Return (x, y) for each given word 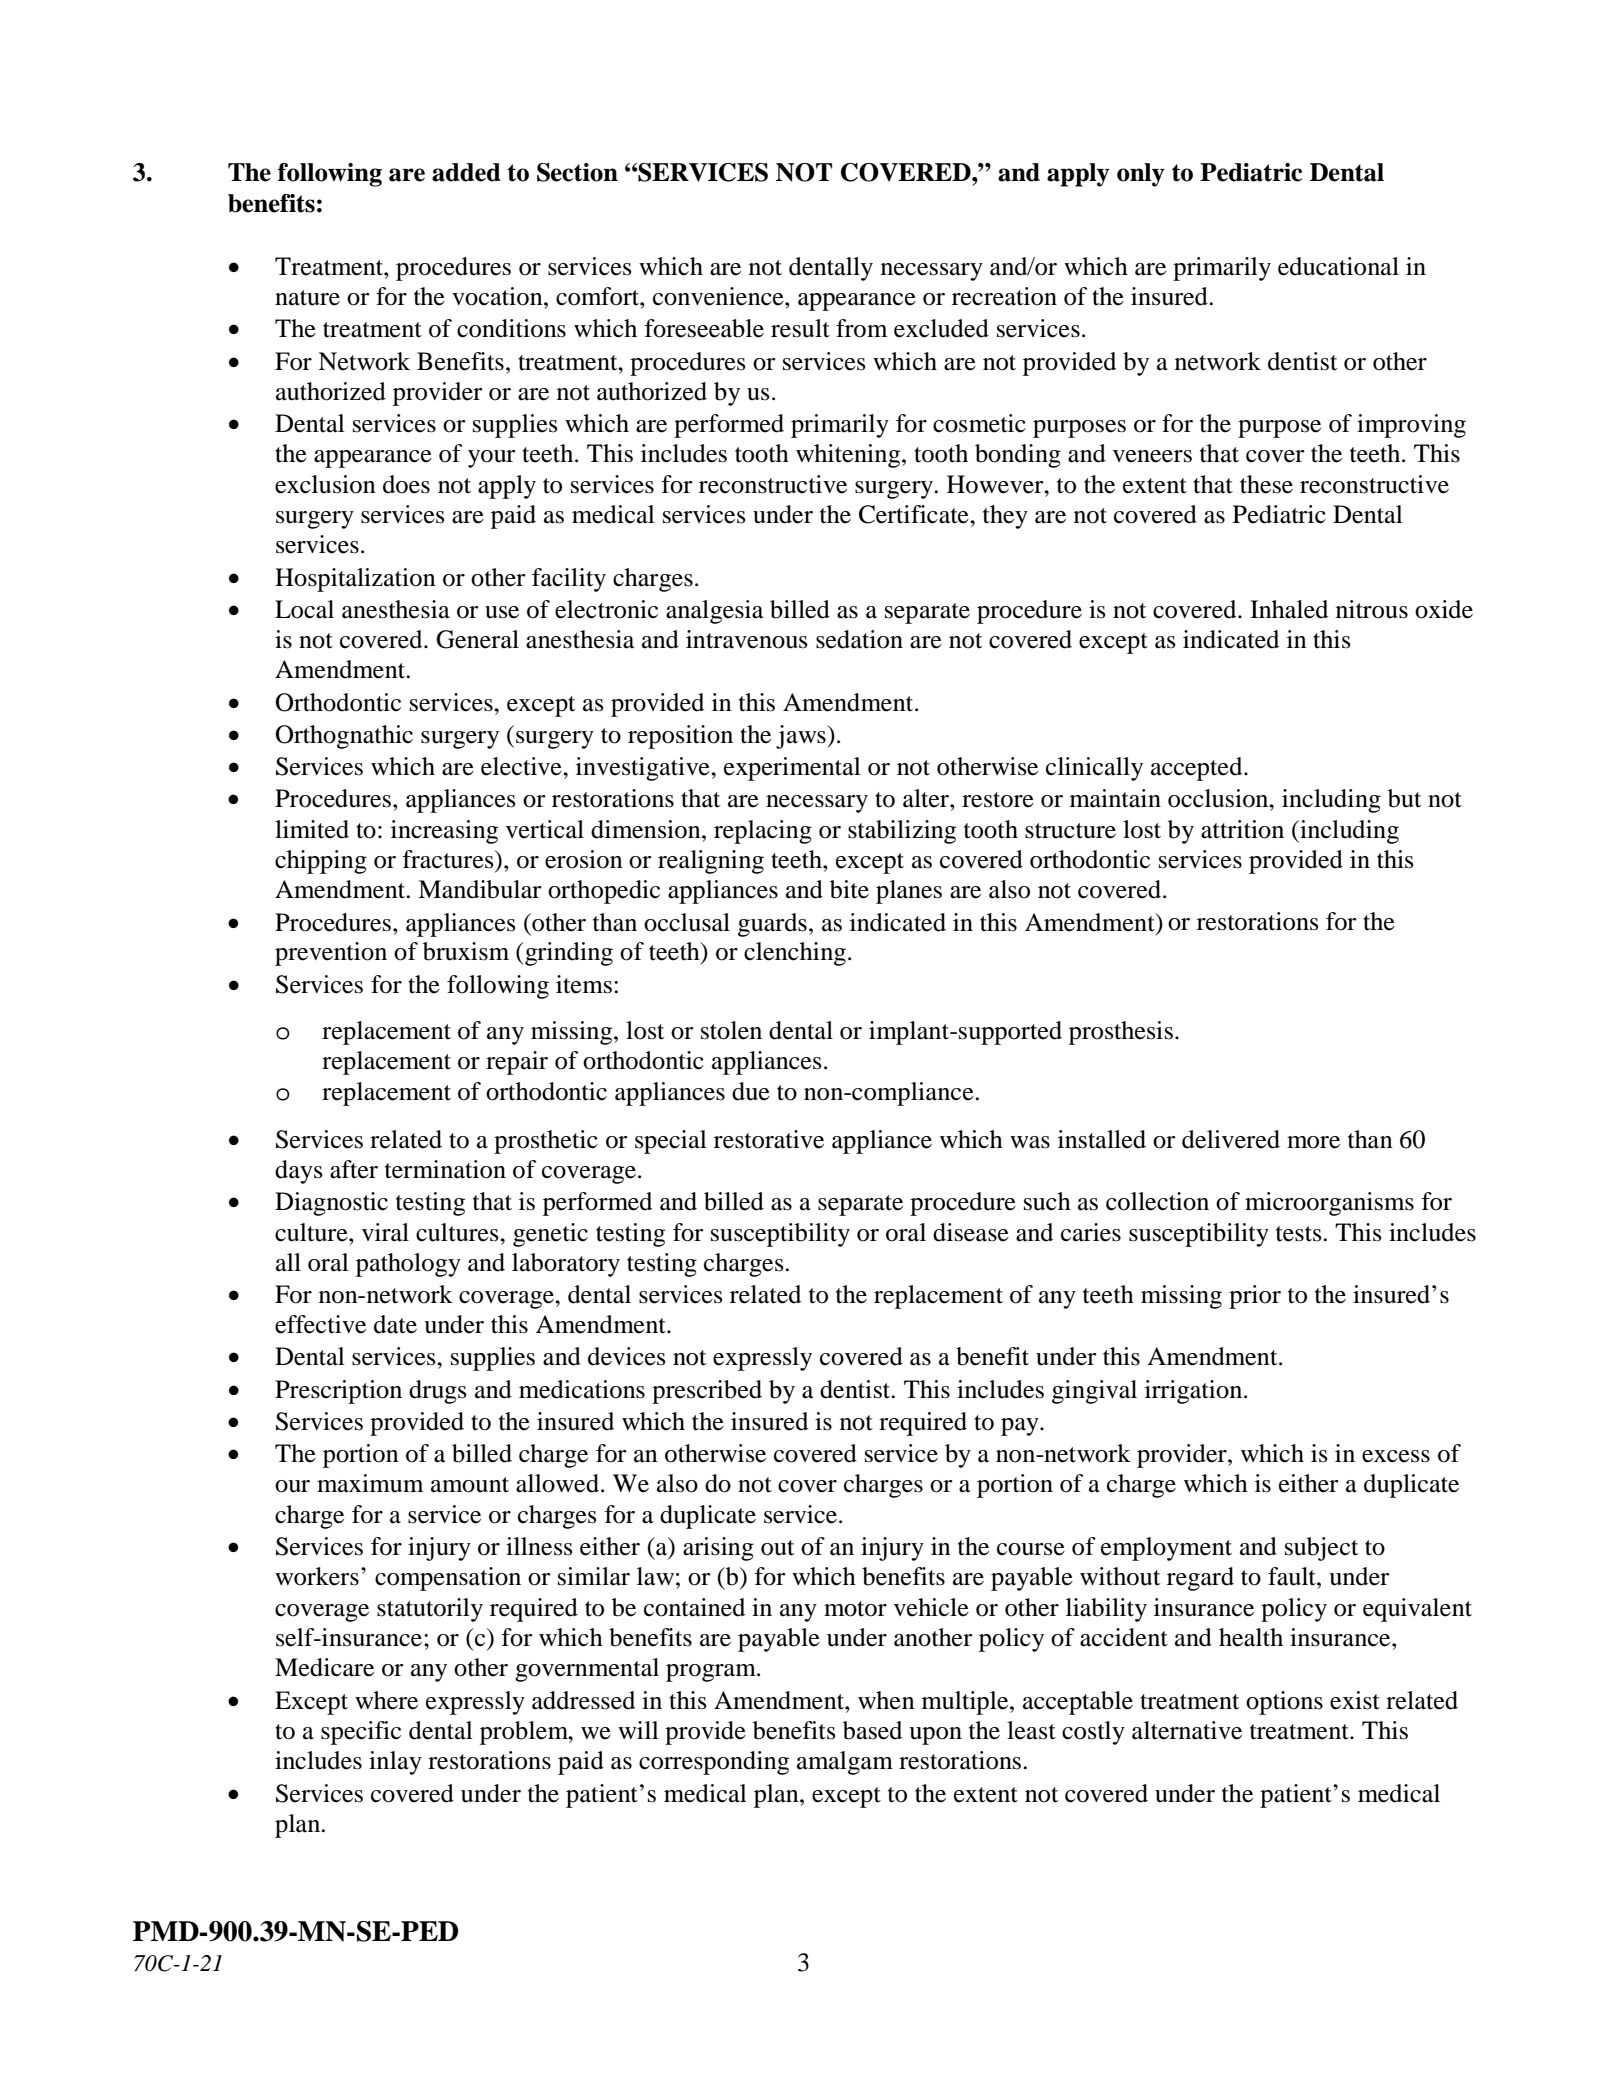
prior (1255, 1297)
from (861, 328)
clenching (795, 954)
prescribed (707, 1392)
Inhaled (1289, 609)
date (395, 1324)
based (872, 1730)
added (466, 172)
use (502, 612)
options (1284, 1703)
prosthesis (1121, 1033)
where (386, 1700)
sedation (859, 639)
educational (1338, 266)
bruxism (466, 951)
